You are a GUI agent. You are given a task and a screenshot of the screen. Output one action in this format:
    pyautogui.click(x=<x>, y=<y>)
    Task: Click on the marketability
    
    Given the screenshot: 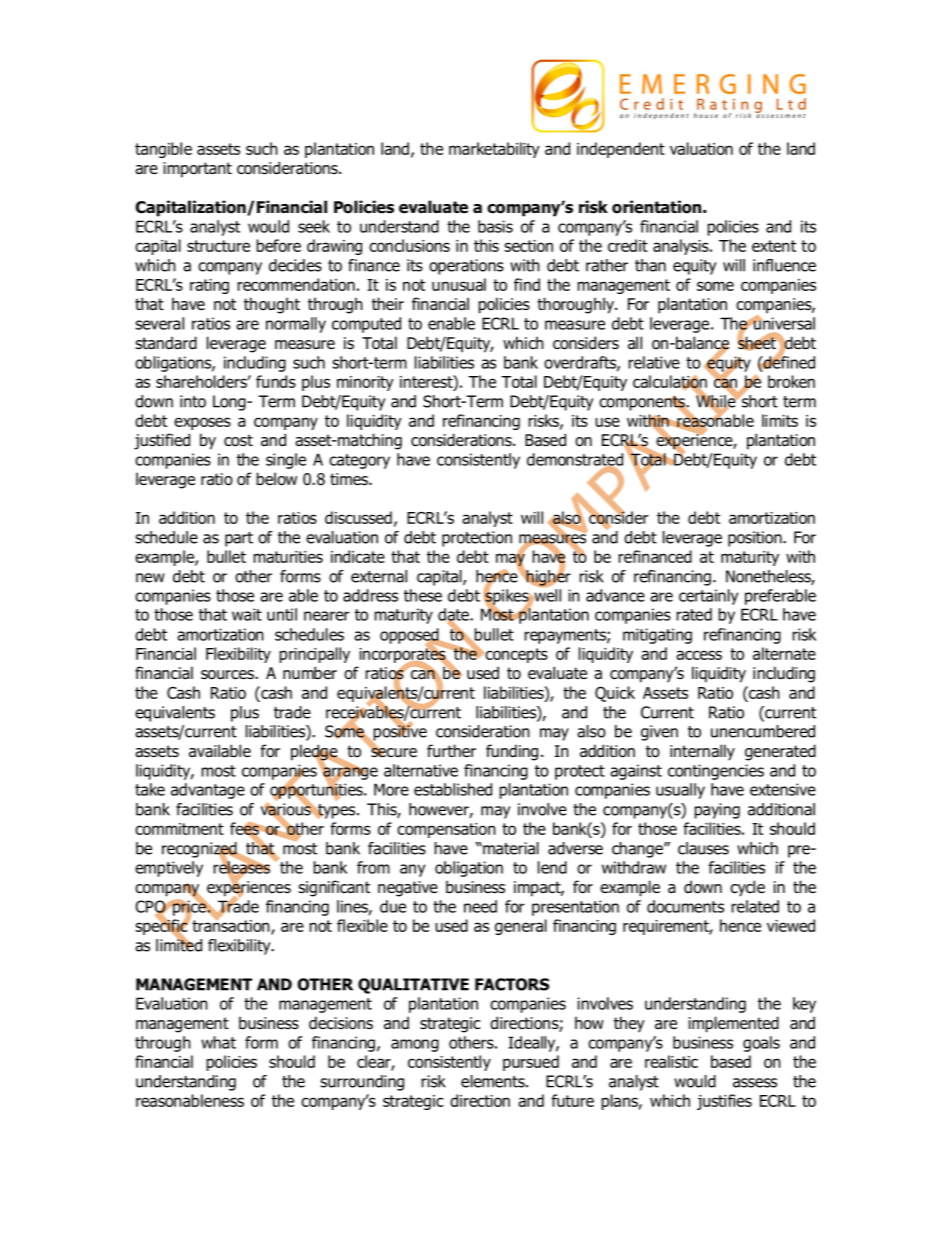 What is the action you would take?
    pyautogui.click(x=494, y=150)
